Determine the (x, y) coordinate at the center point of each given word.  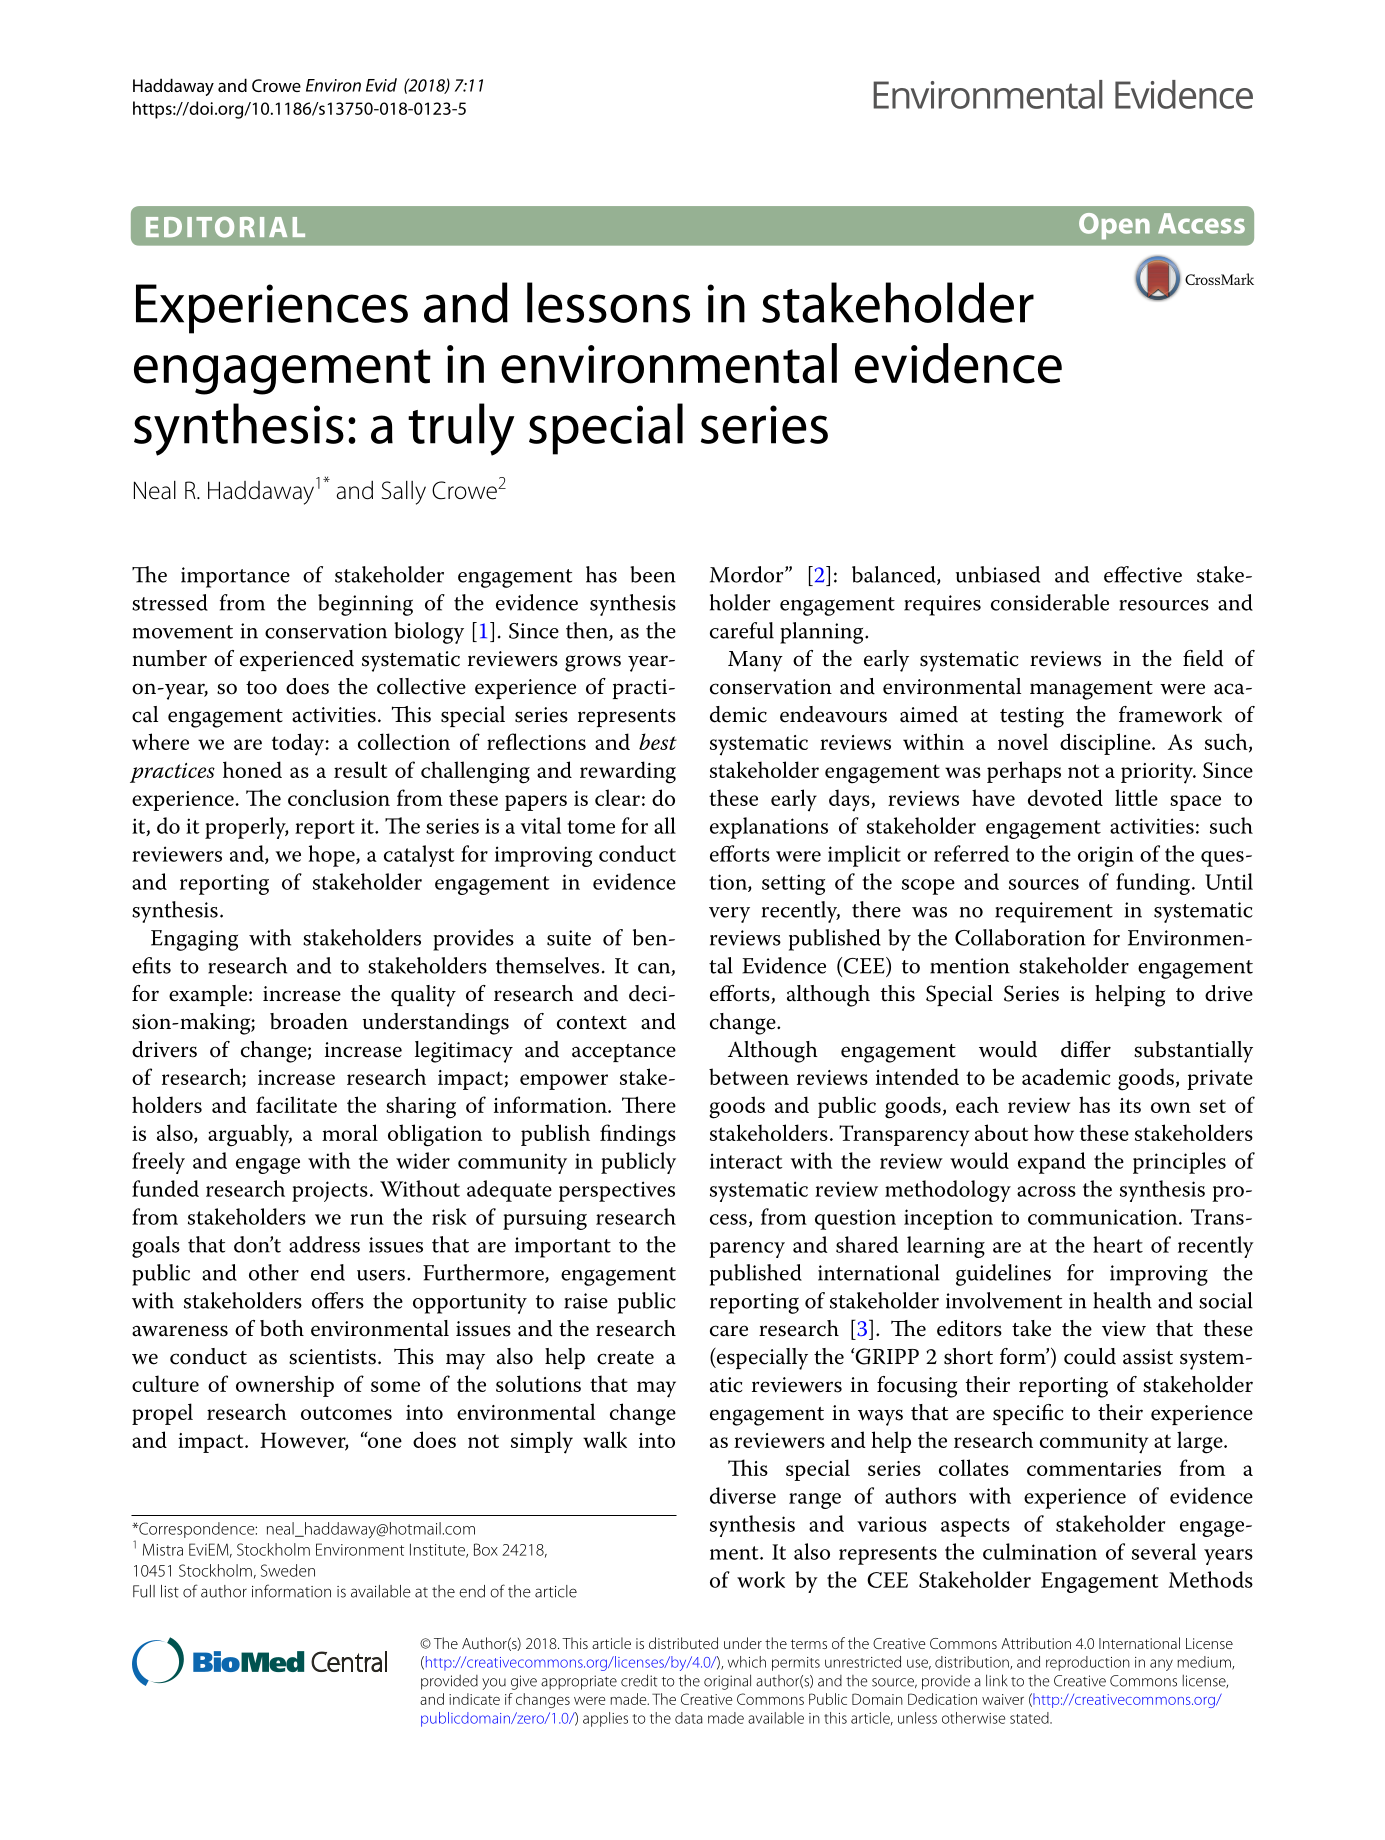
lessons (608, 302)
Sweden (288, 1570)
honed (252, 769)
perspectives (617, 1191)
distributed (683, 1643)
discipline (1106, 744)
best (658, 741)
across (1046, 1191)
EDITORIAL (225, 227)
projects (330, 1191)
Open (1114, 226)
